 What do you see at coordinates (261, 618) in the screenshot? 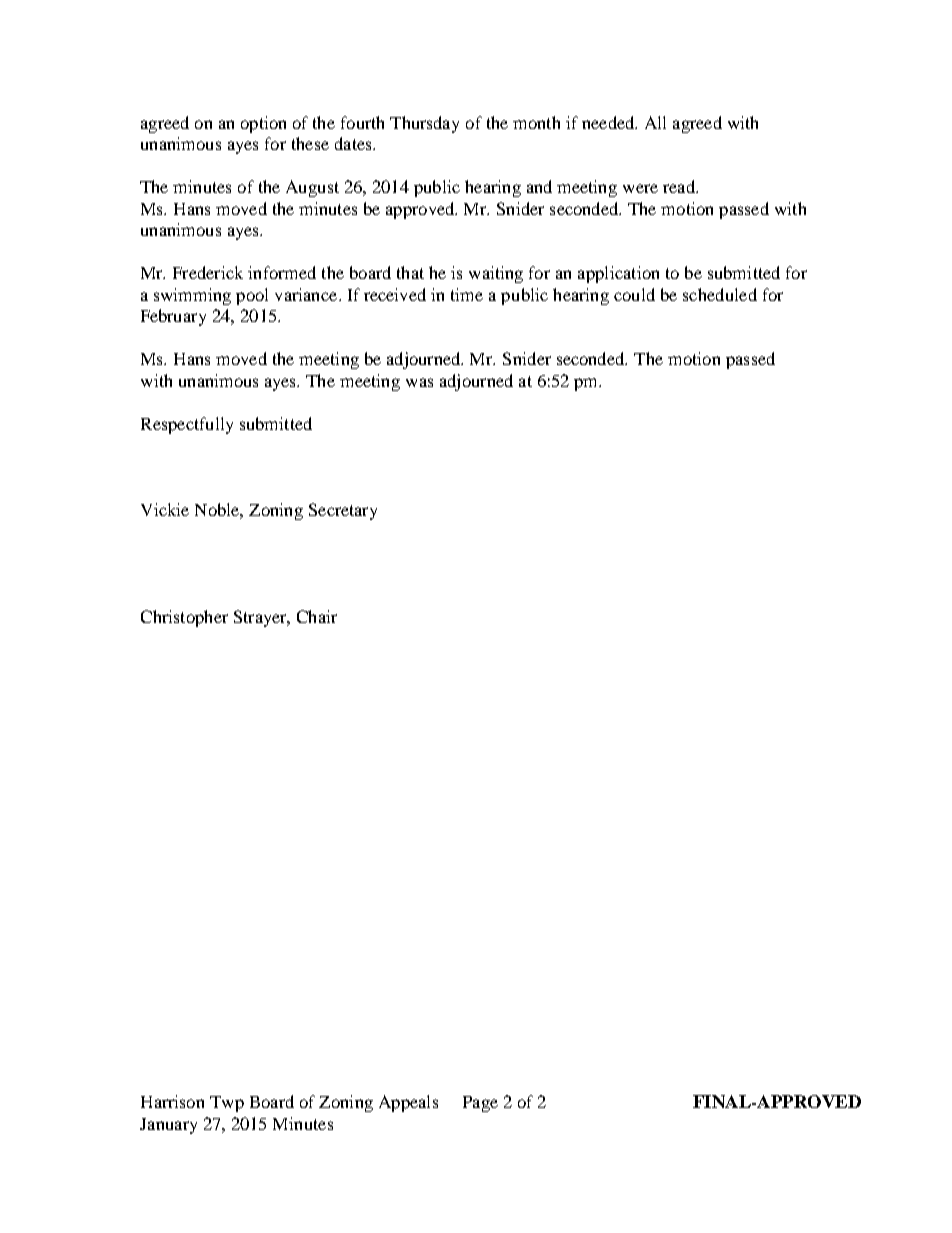
I see `Strayer` at bounding box center [261, 618].
